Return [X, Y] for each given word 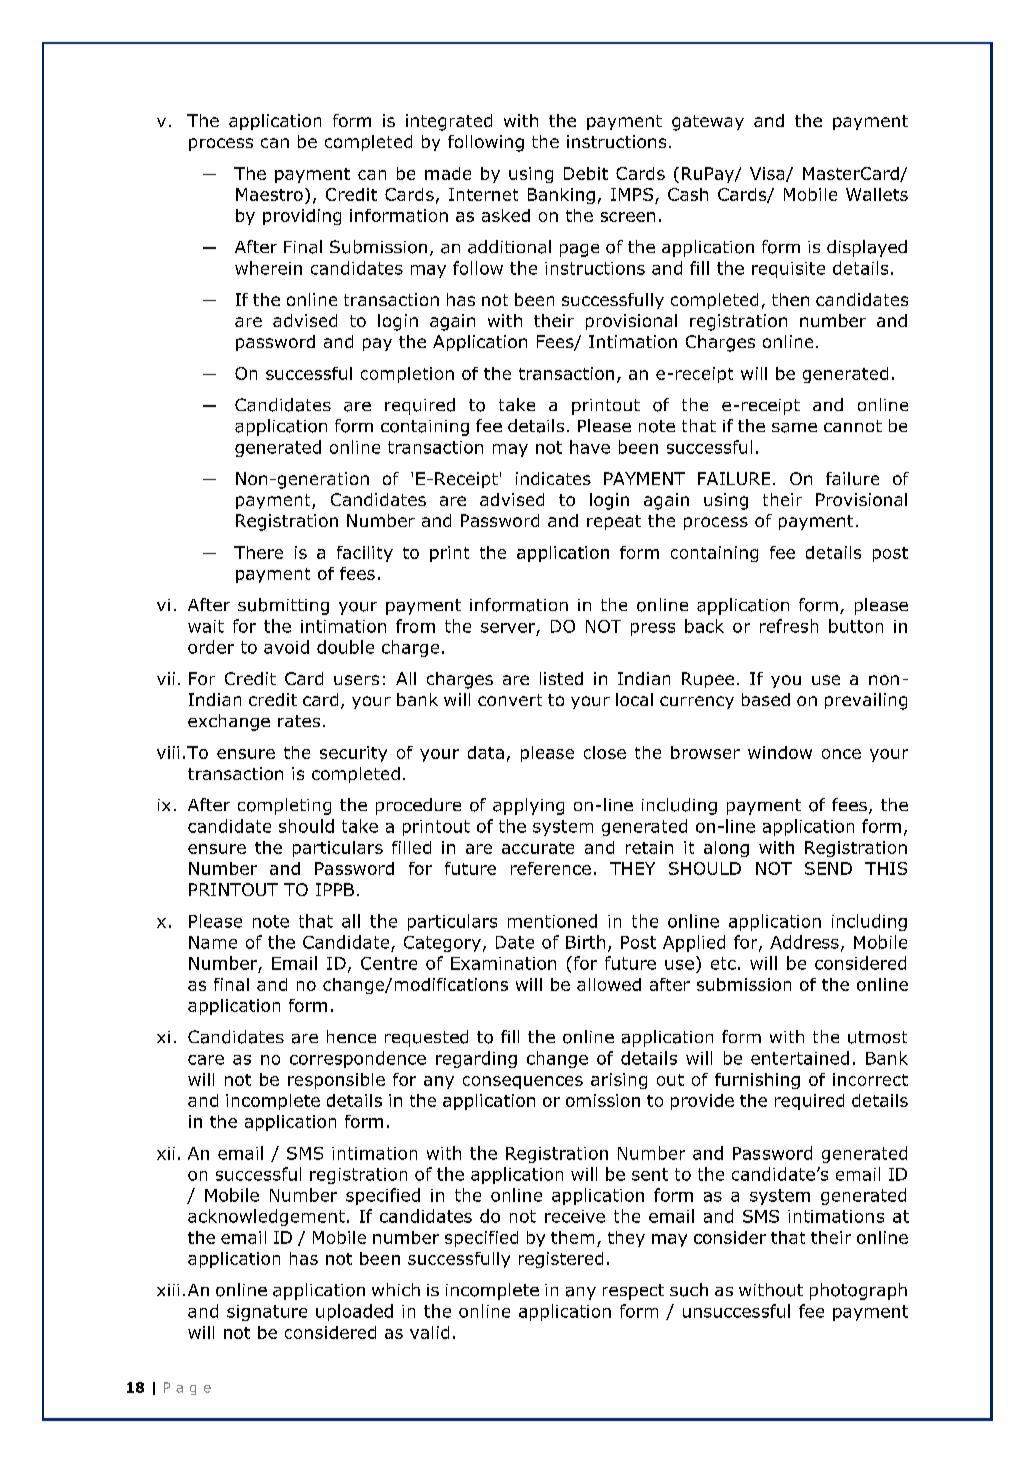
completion [407, 375]
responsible [336, 1081]
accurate [538, 848]
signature [267, 1313]
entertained [800, 1058]
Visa [768, 174]
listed [561, 678]
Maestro [269, 194]
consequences [523, 1082]
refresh [789, 626]
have [590, 447]
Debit [586, 173]
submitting [283, 606]
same [794, 428]
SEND [828, 868]
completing [284, 806]
